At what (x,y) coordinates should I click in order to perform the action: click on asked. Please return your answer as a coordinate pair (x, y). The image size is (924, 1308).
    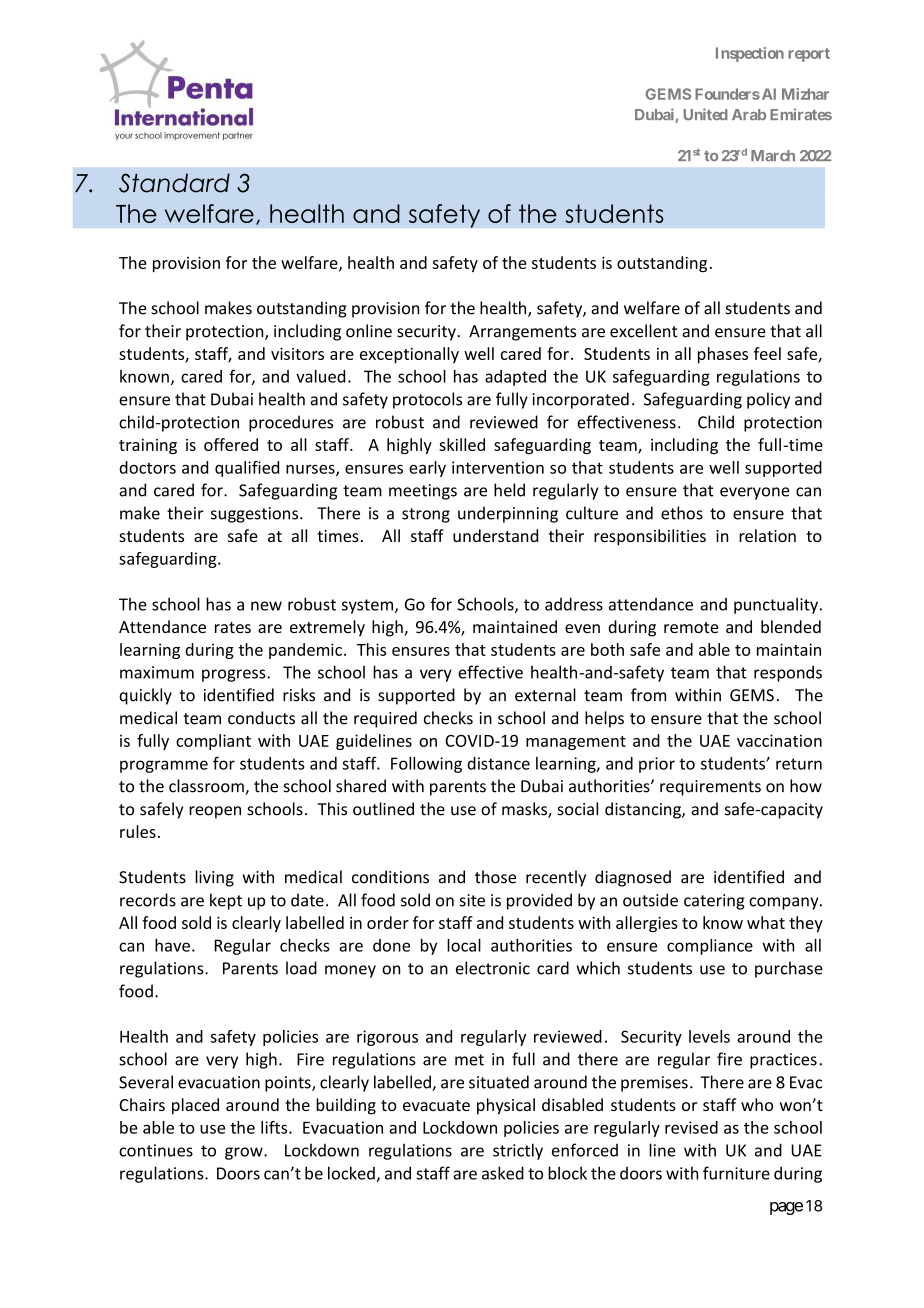
    Looking at the image, I should click on (503, 1173).
